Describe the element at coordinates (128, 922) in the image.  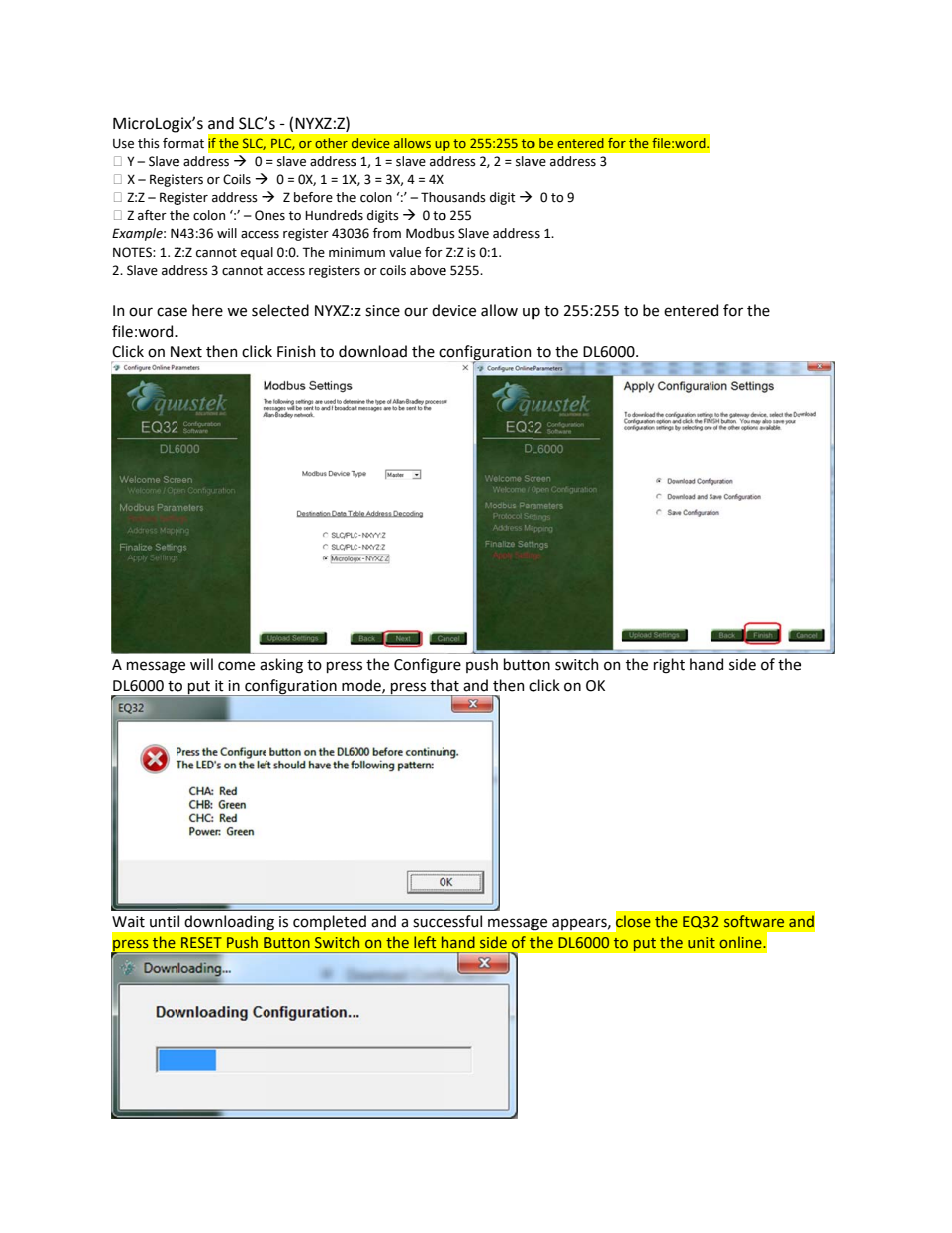
I see `Wait` at that location.
